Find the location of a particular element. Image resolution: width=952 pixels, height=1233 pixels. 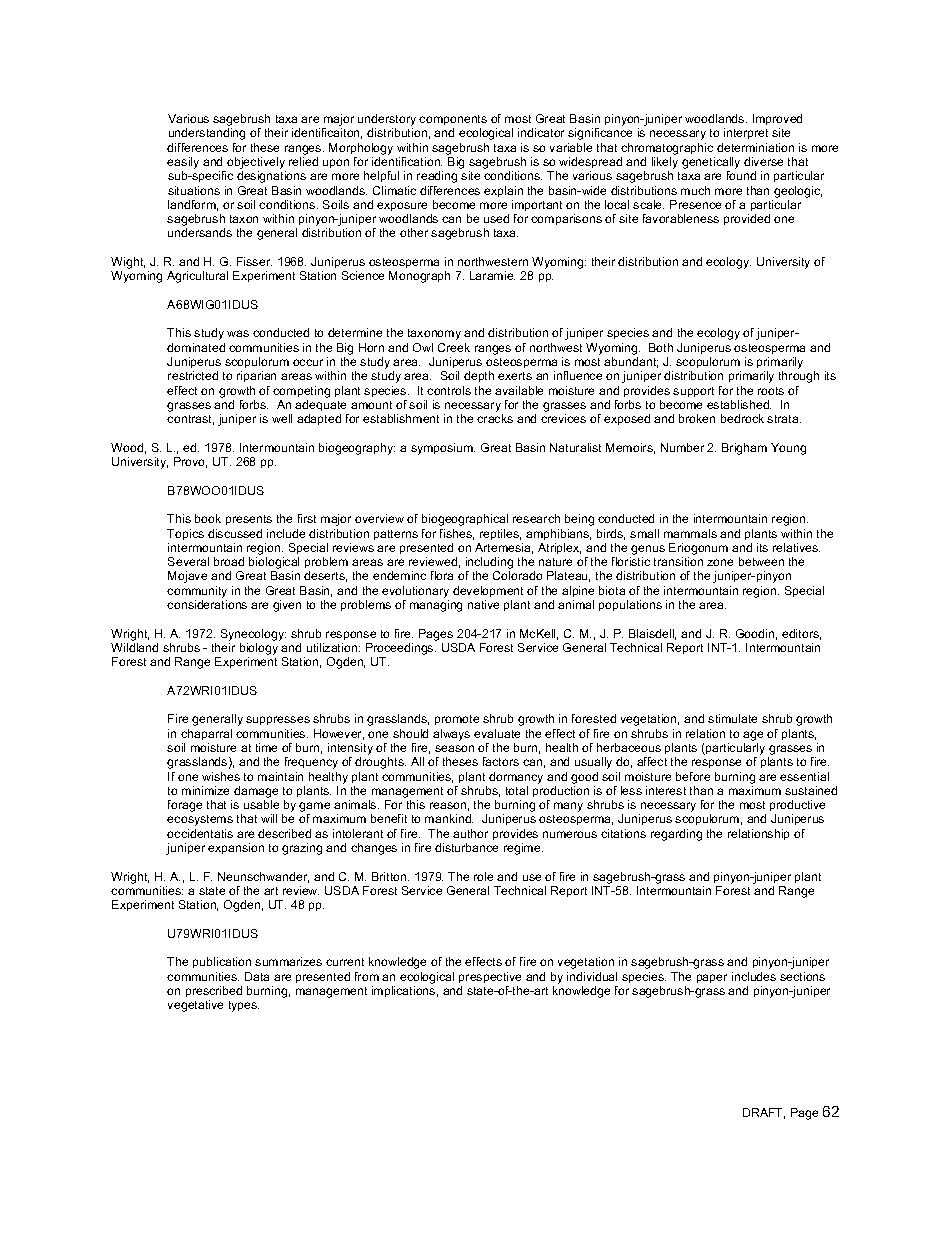

understanding is located at coordinates (207, 134).
